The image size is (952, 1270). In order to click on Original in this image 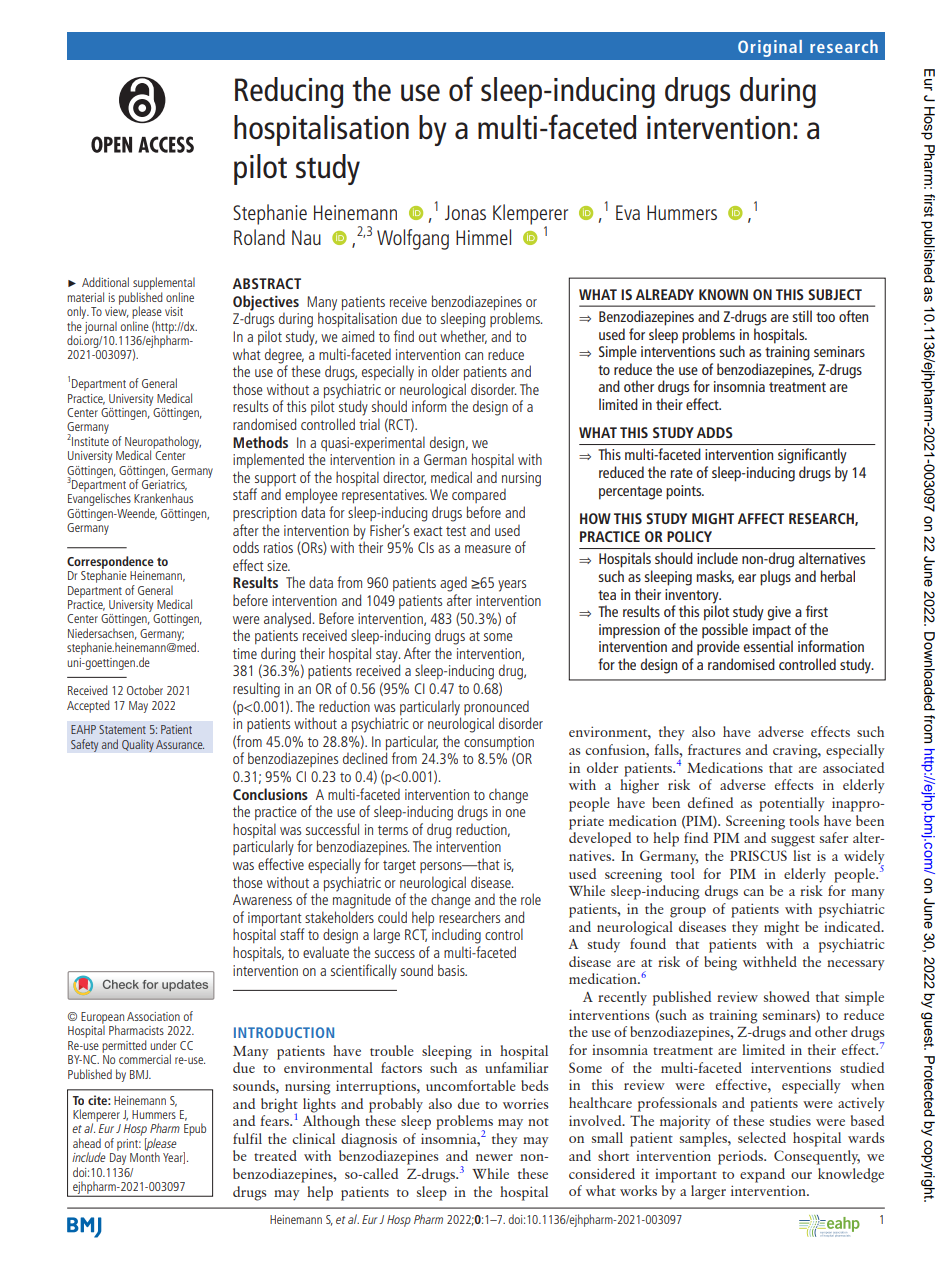, I will do `click(770, 48)`.
